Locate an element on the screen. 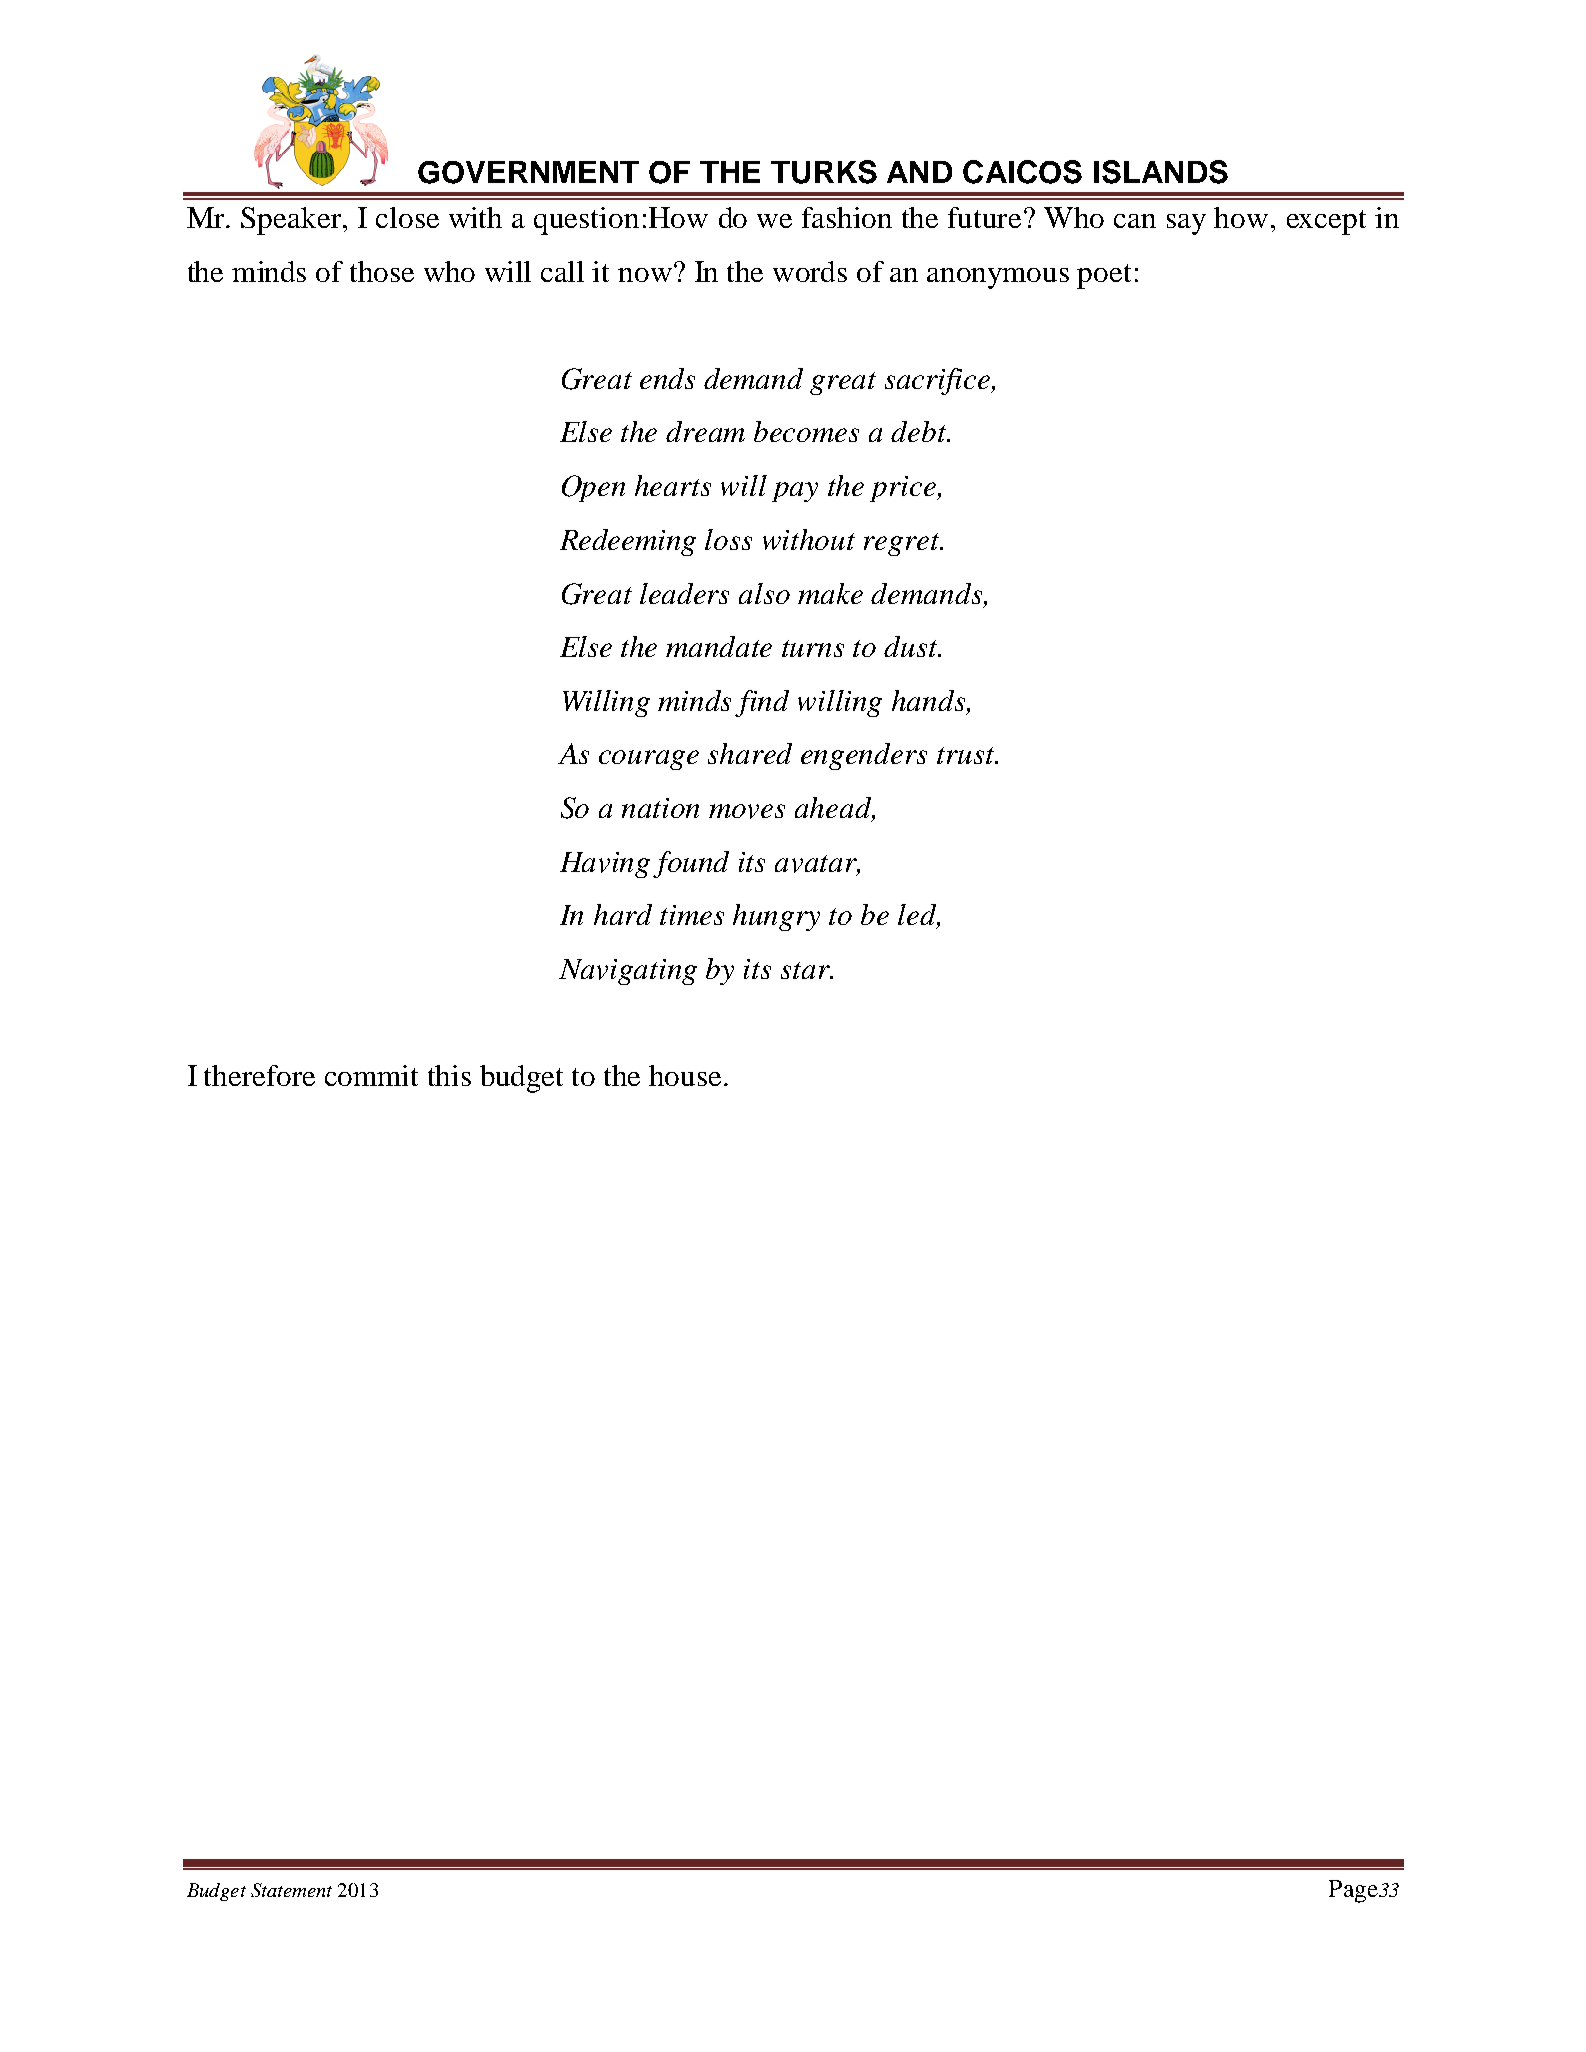  trust is located at coordinates (967, 755).
